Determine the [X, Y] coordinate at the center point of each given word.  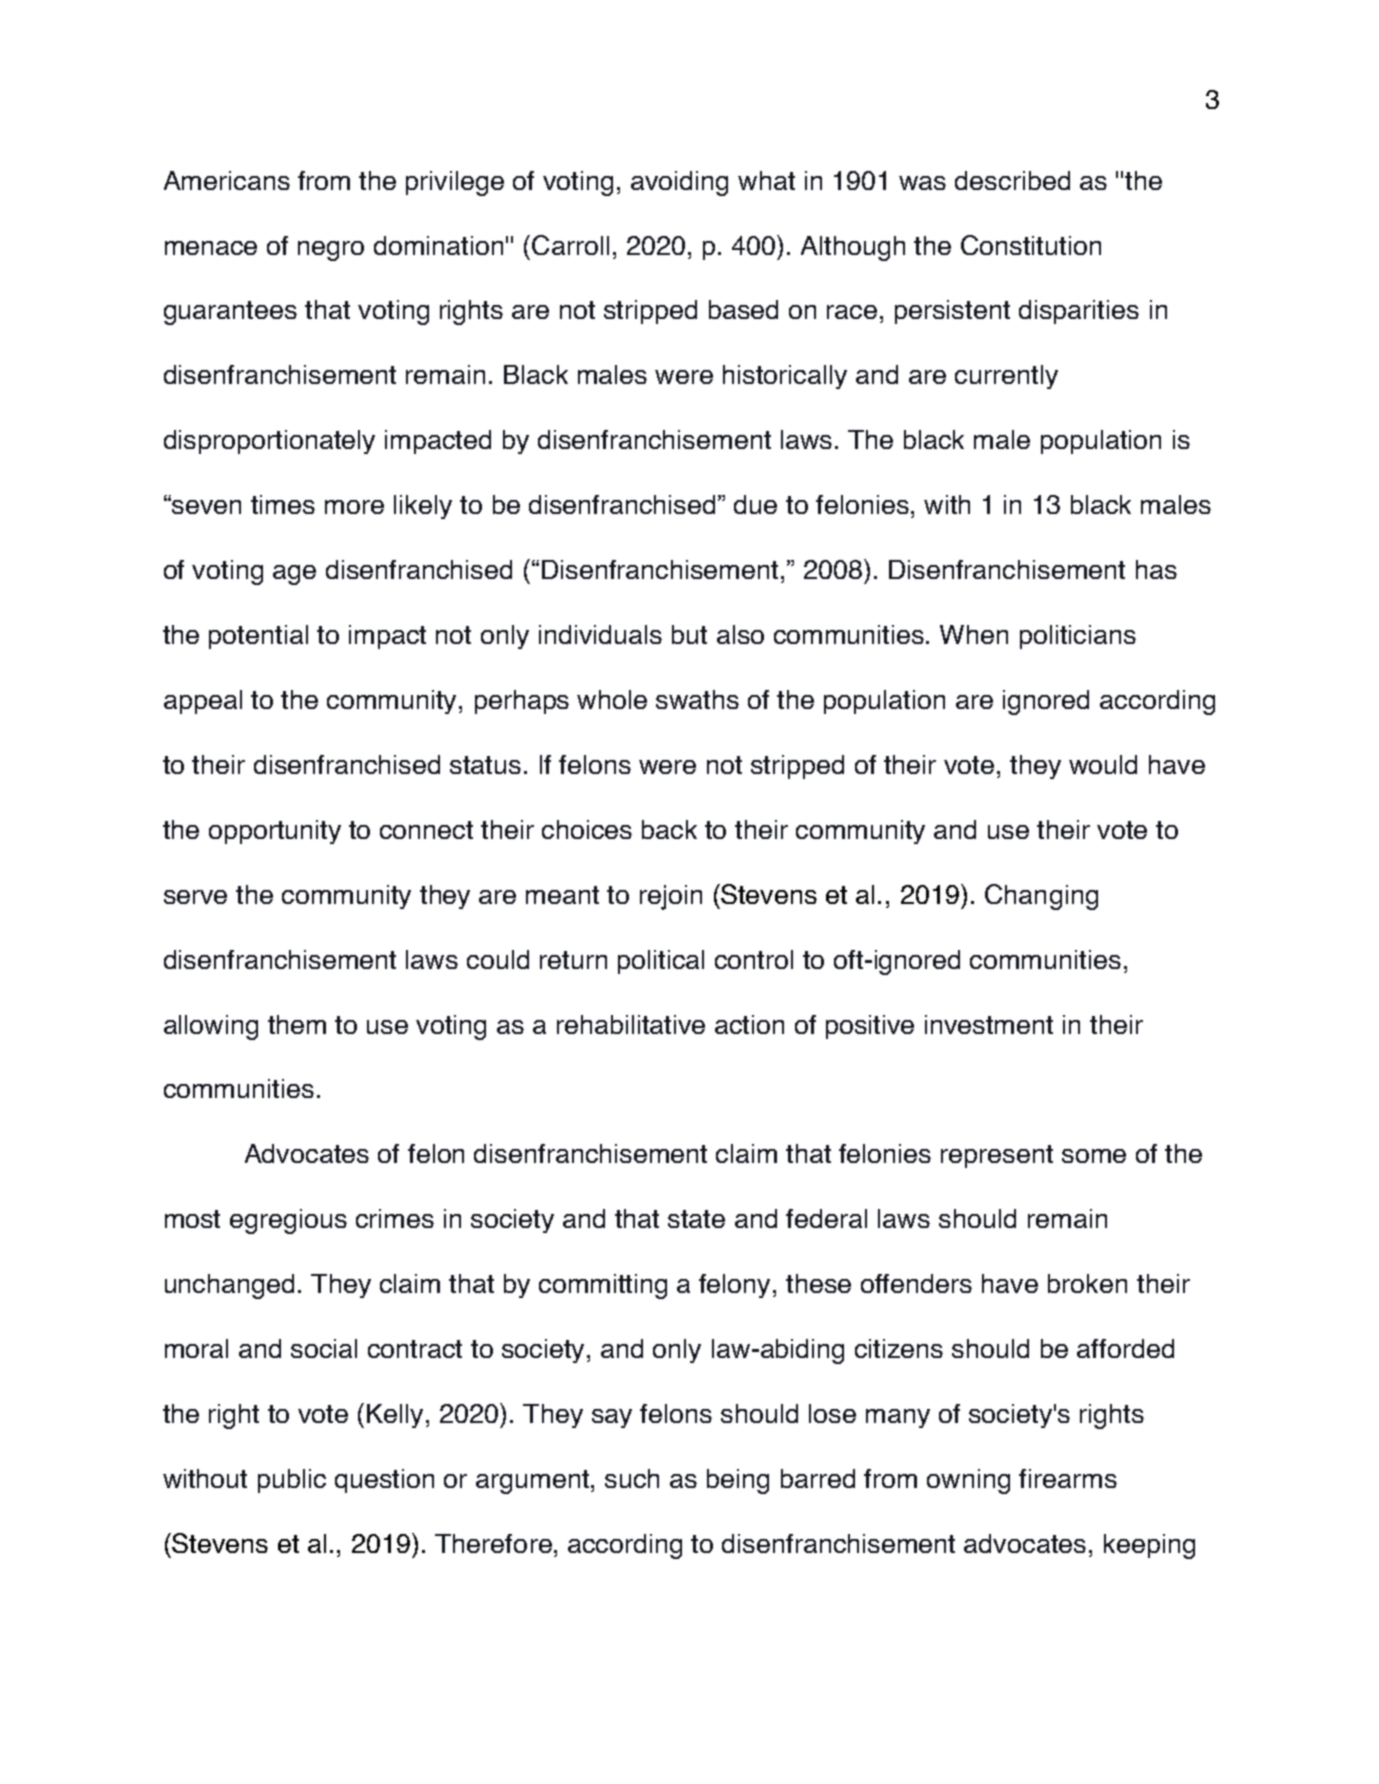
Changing [1041, 897]
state [696, 1219]
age [294, 575]
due [755, 504]
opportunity [275, 832]
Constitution [1031, 245]
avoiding [679, 183]
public [292, 1481]
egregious [288, 1221]
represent [997, 1156]
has [1156, 569]
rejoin [671, 897]
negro [331, 251]
